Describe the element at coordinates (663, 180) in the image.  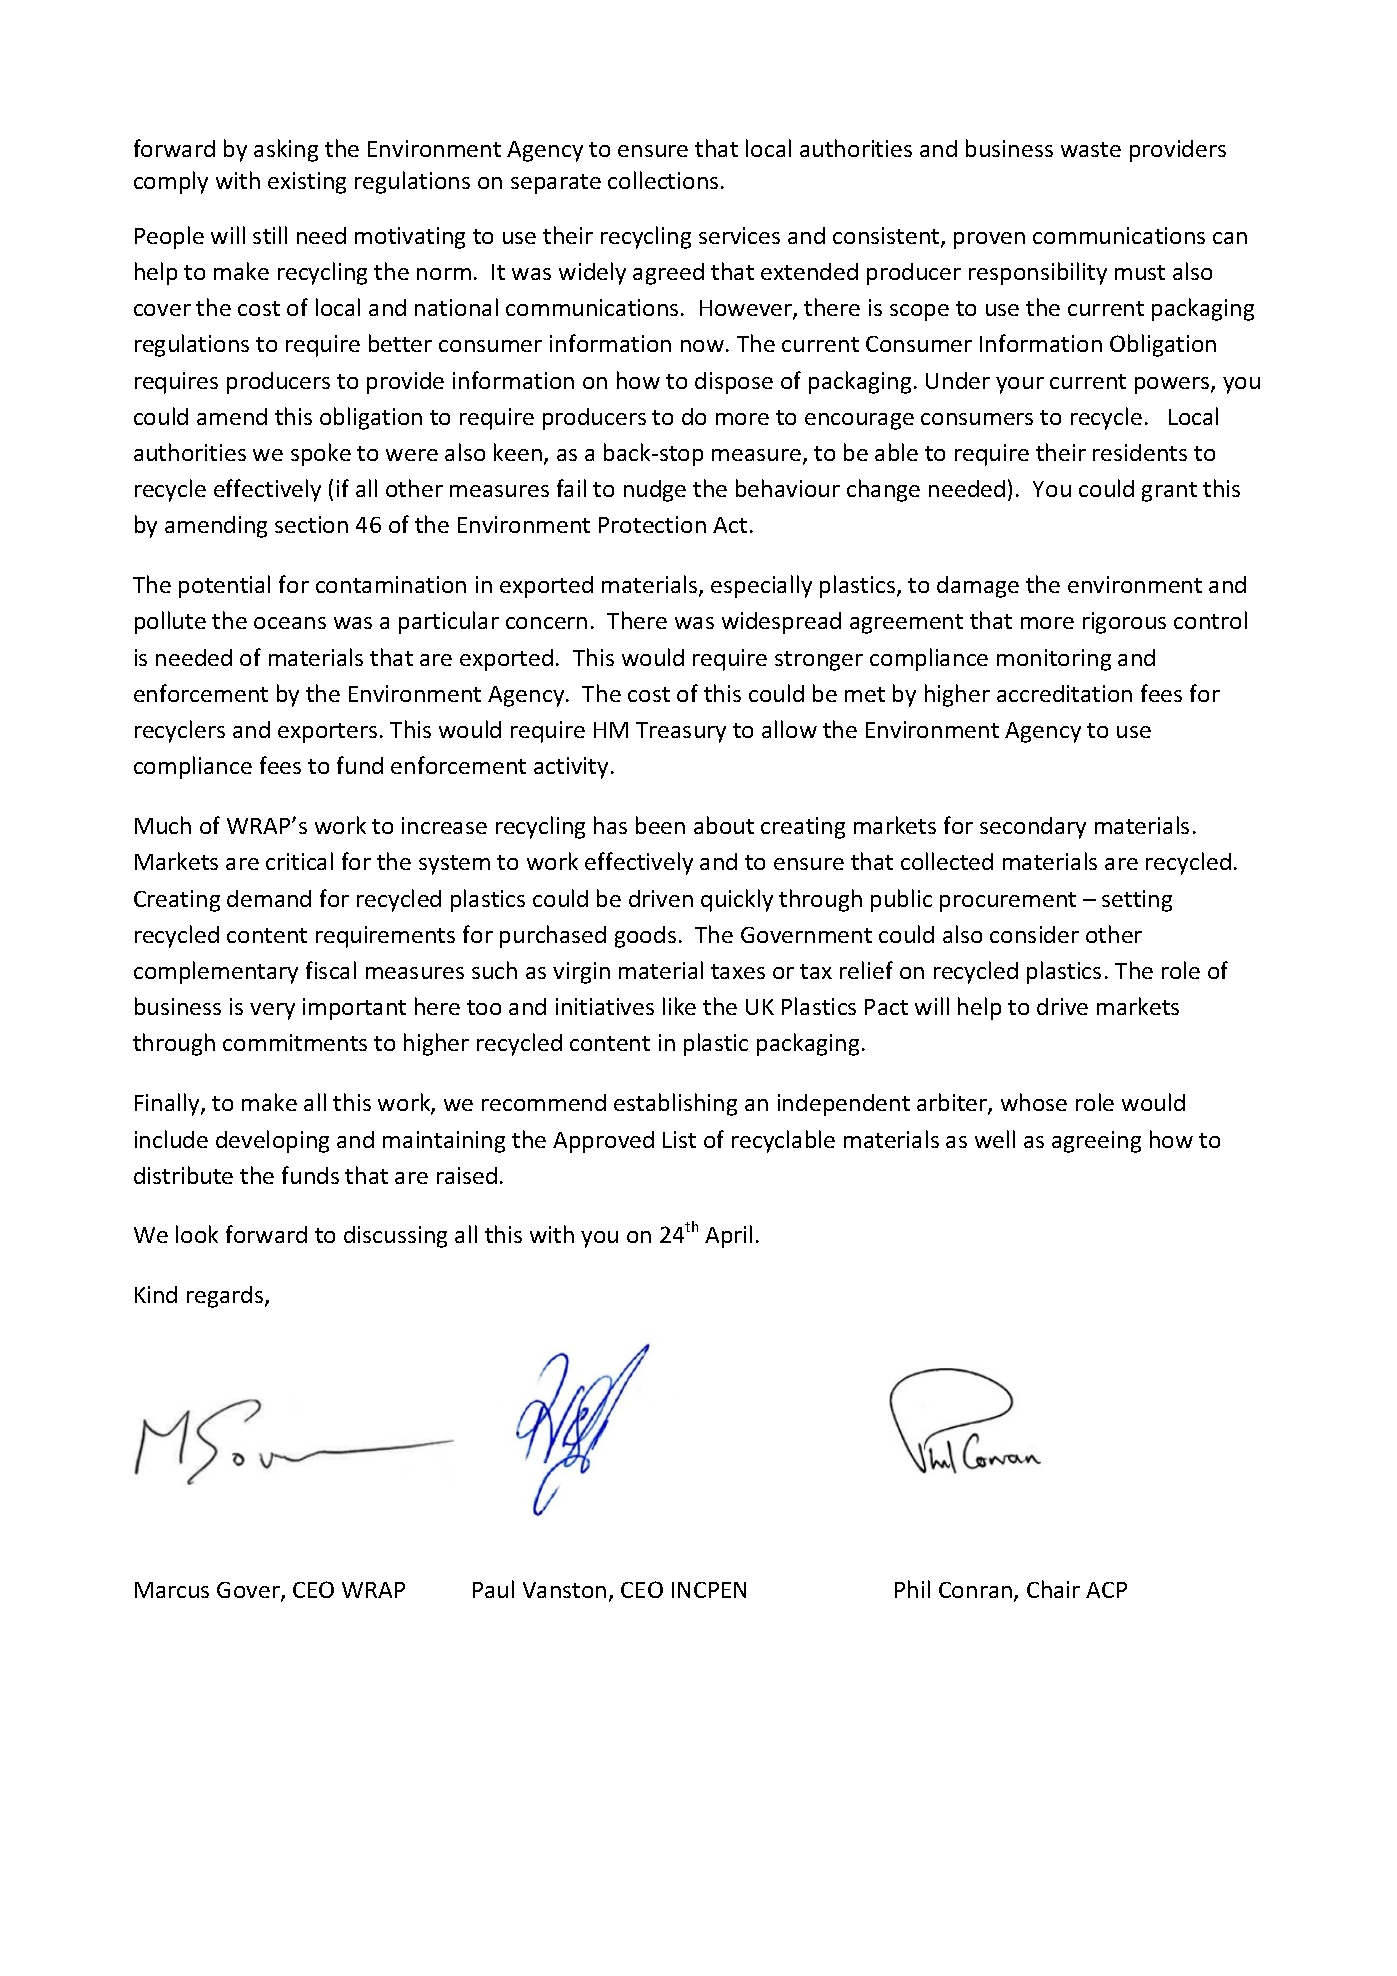
I see `collections` at that location.
